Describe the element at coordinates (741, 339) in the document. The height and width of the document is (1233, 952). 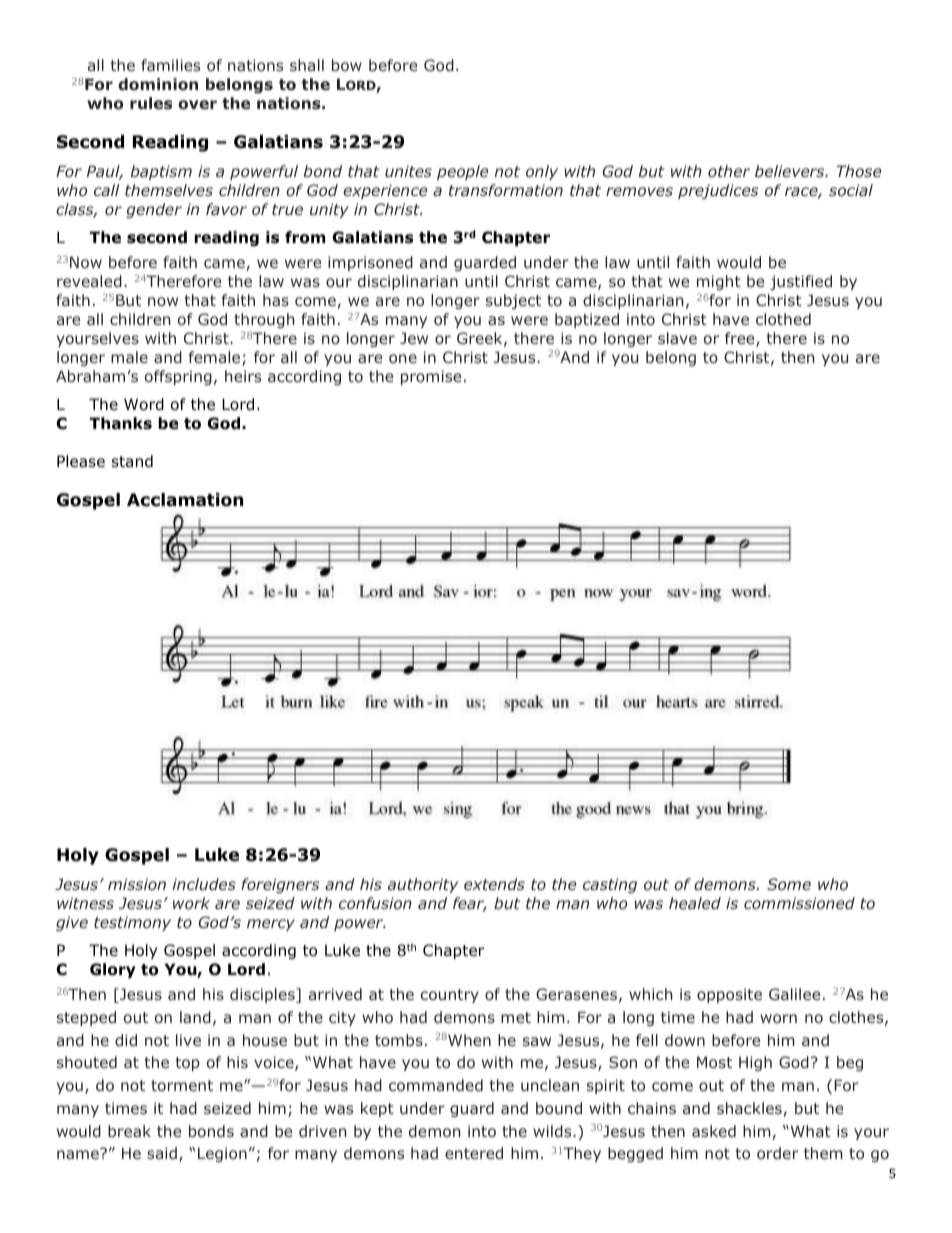
I see `free` at that location.
